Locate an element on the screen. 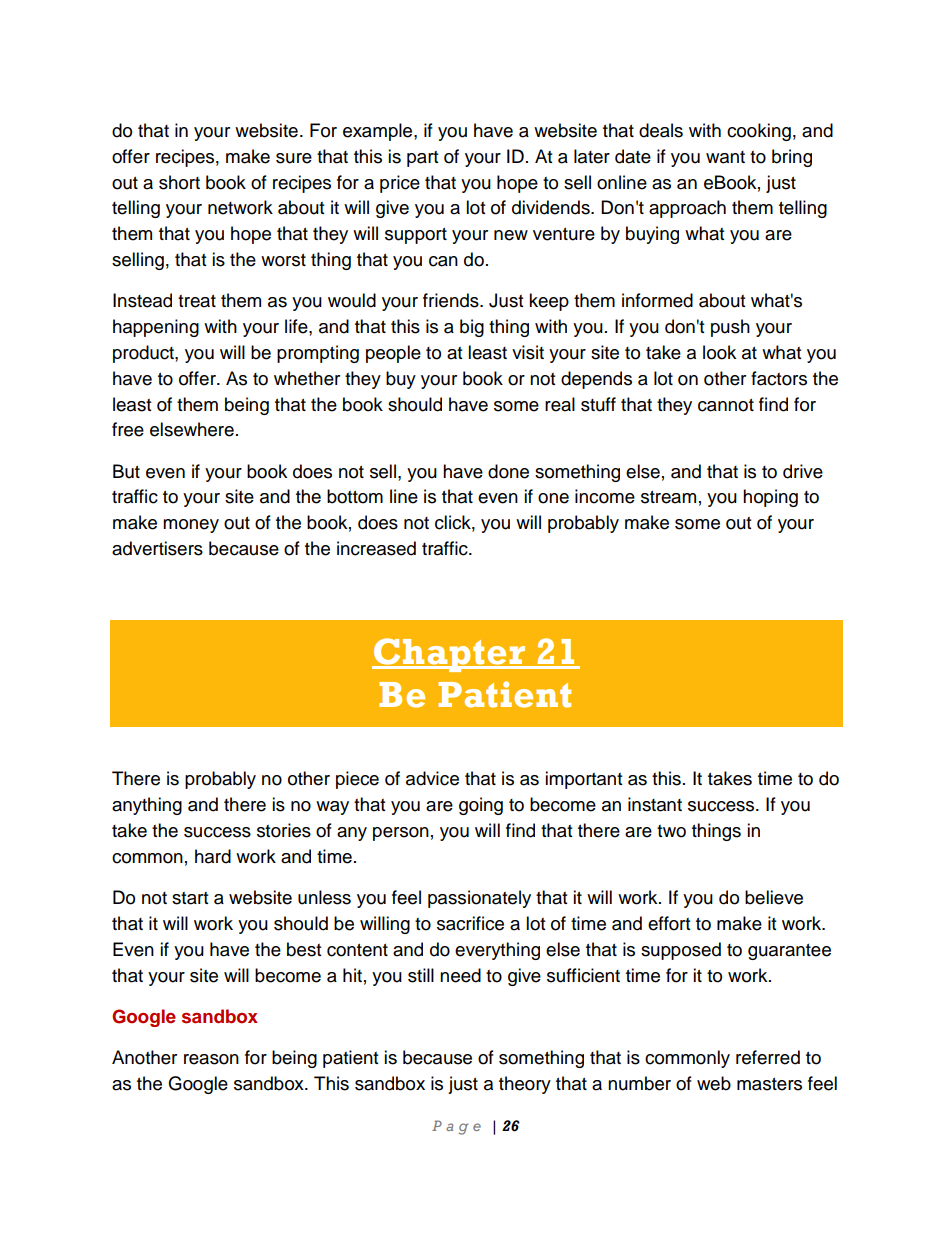  short is located at coordinates (179, 182).
